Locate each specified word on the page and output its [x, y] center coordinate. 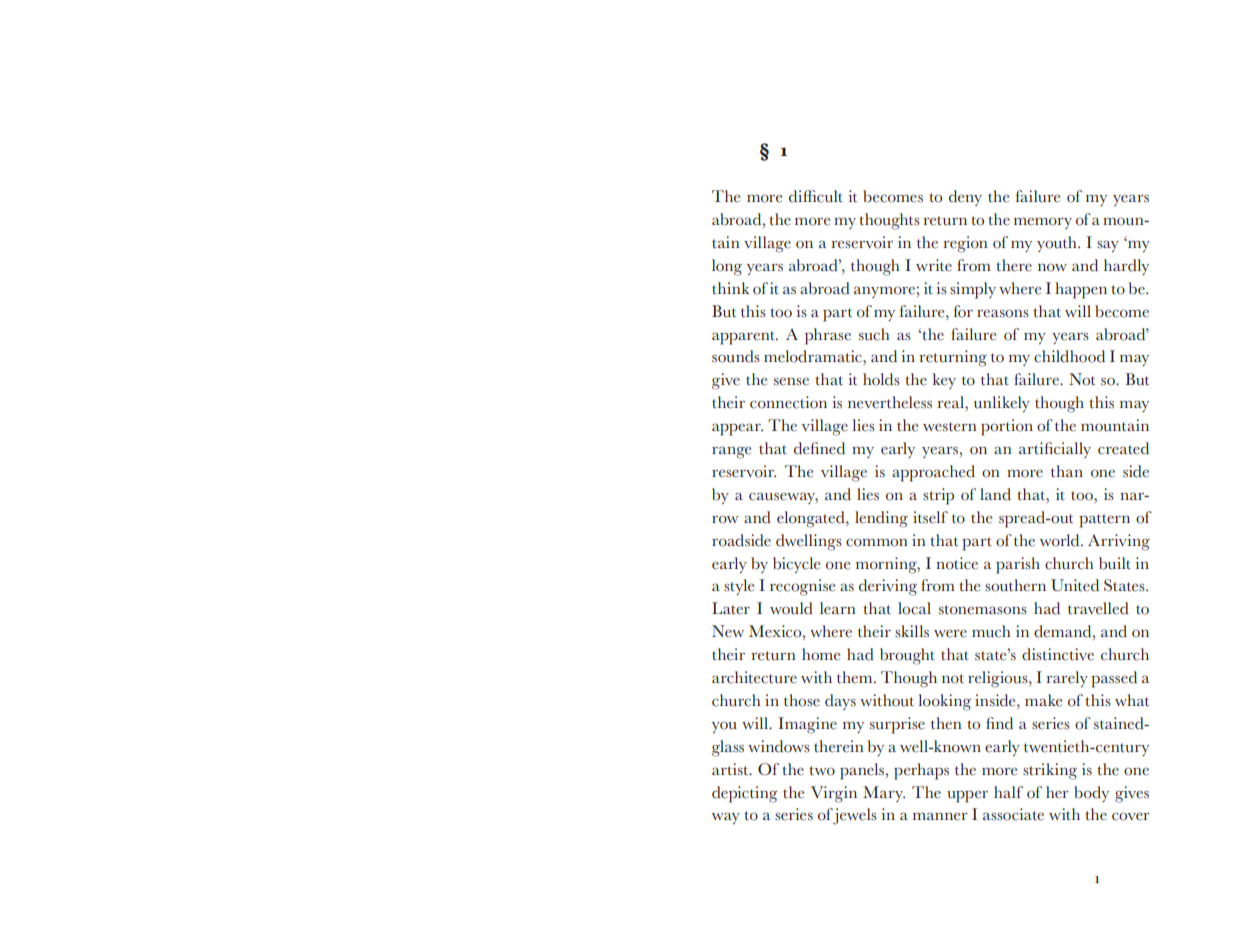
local [914, 608]
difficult [816, 196]
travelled [1098, 608]
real [951, 403]
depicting [745, 794]
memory [1043, 223]
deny [965, 198]
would [791, 608]
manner [940, 816]
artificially [1055, 450]
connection [788, 402]
